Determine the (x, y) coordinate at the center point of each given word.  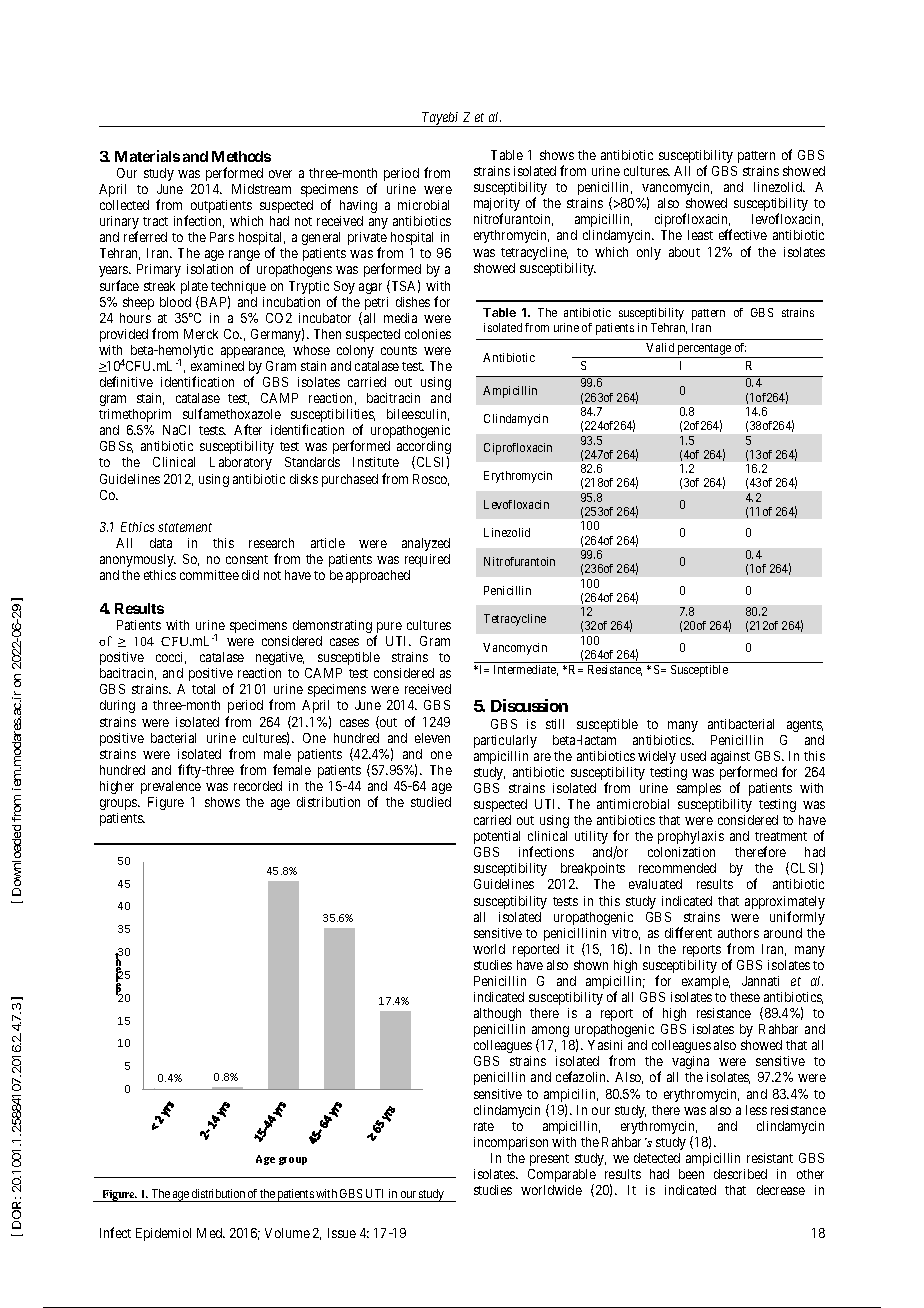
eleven (432, 738)
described (740, 1174)
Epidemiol (163, 1234)
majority (497, 206)
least (700, 235)
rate (484, 1126)
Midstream (261, 189)
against (730, 759)
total (203, 689)
